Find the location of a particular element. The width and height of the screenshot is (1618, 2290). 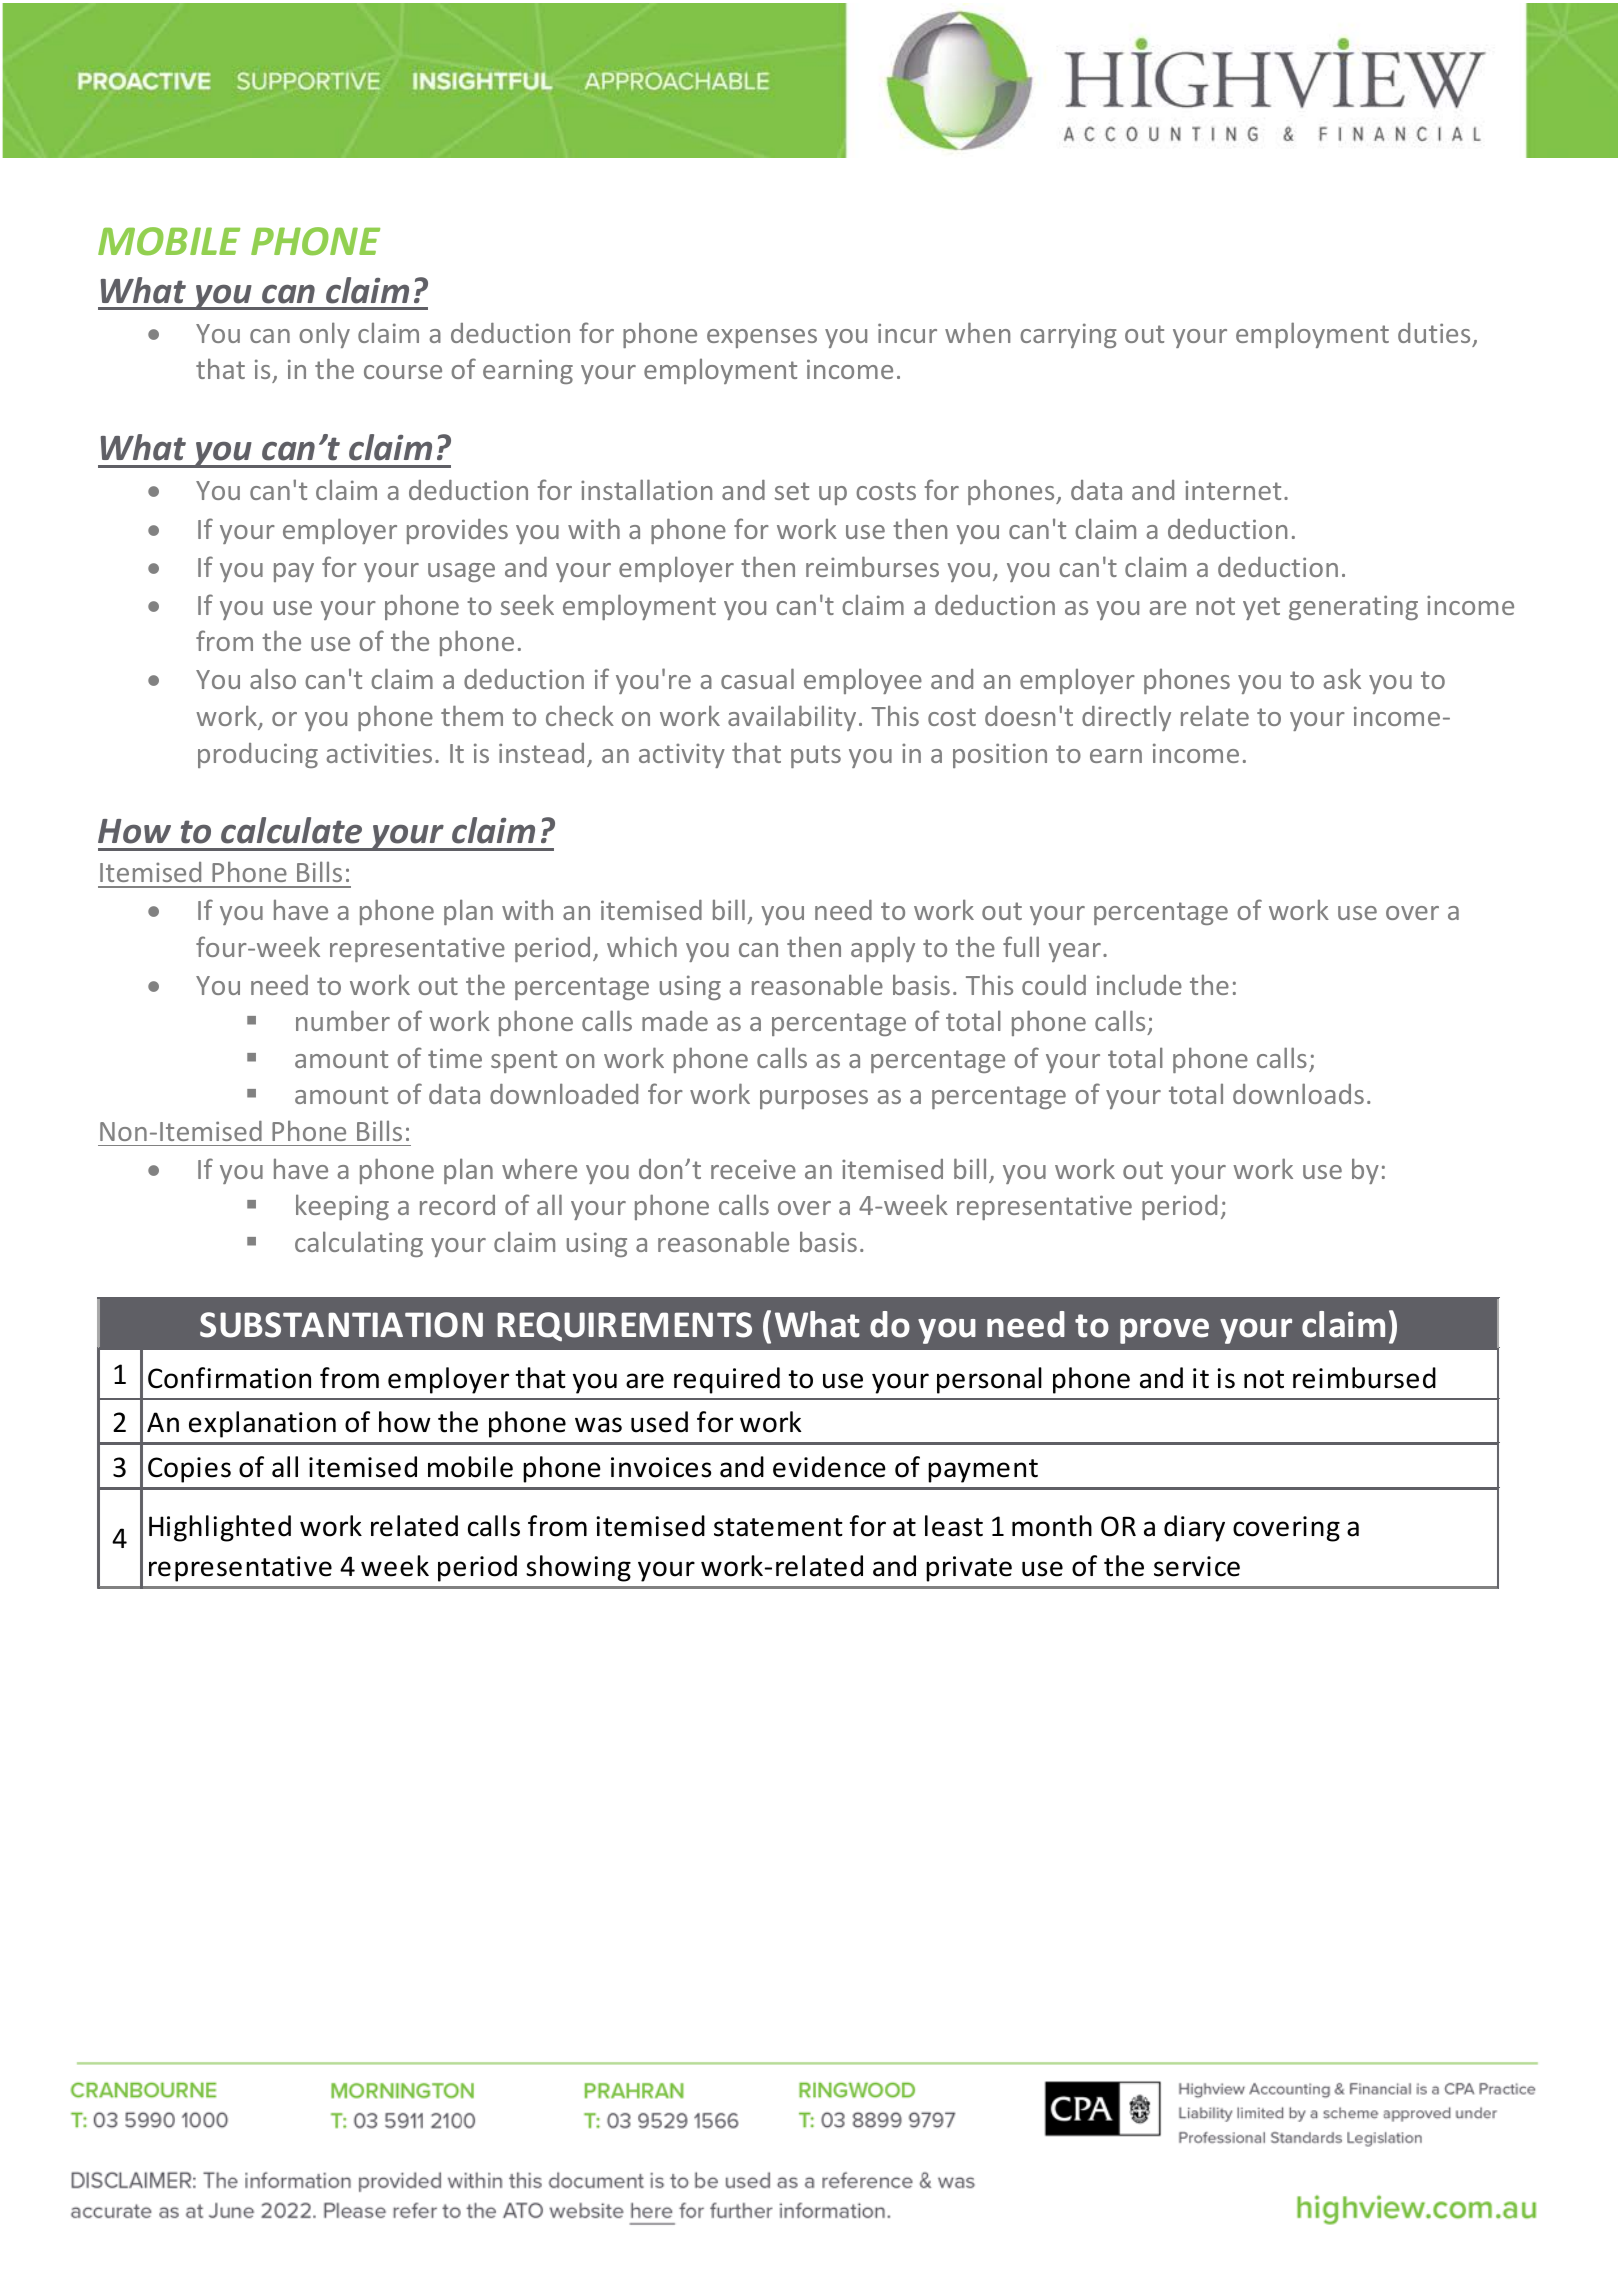

expenses is located at coordinates (762, 338).
